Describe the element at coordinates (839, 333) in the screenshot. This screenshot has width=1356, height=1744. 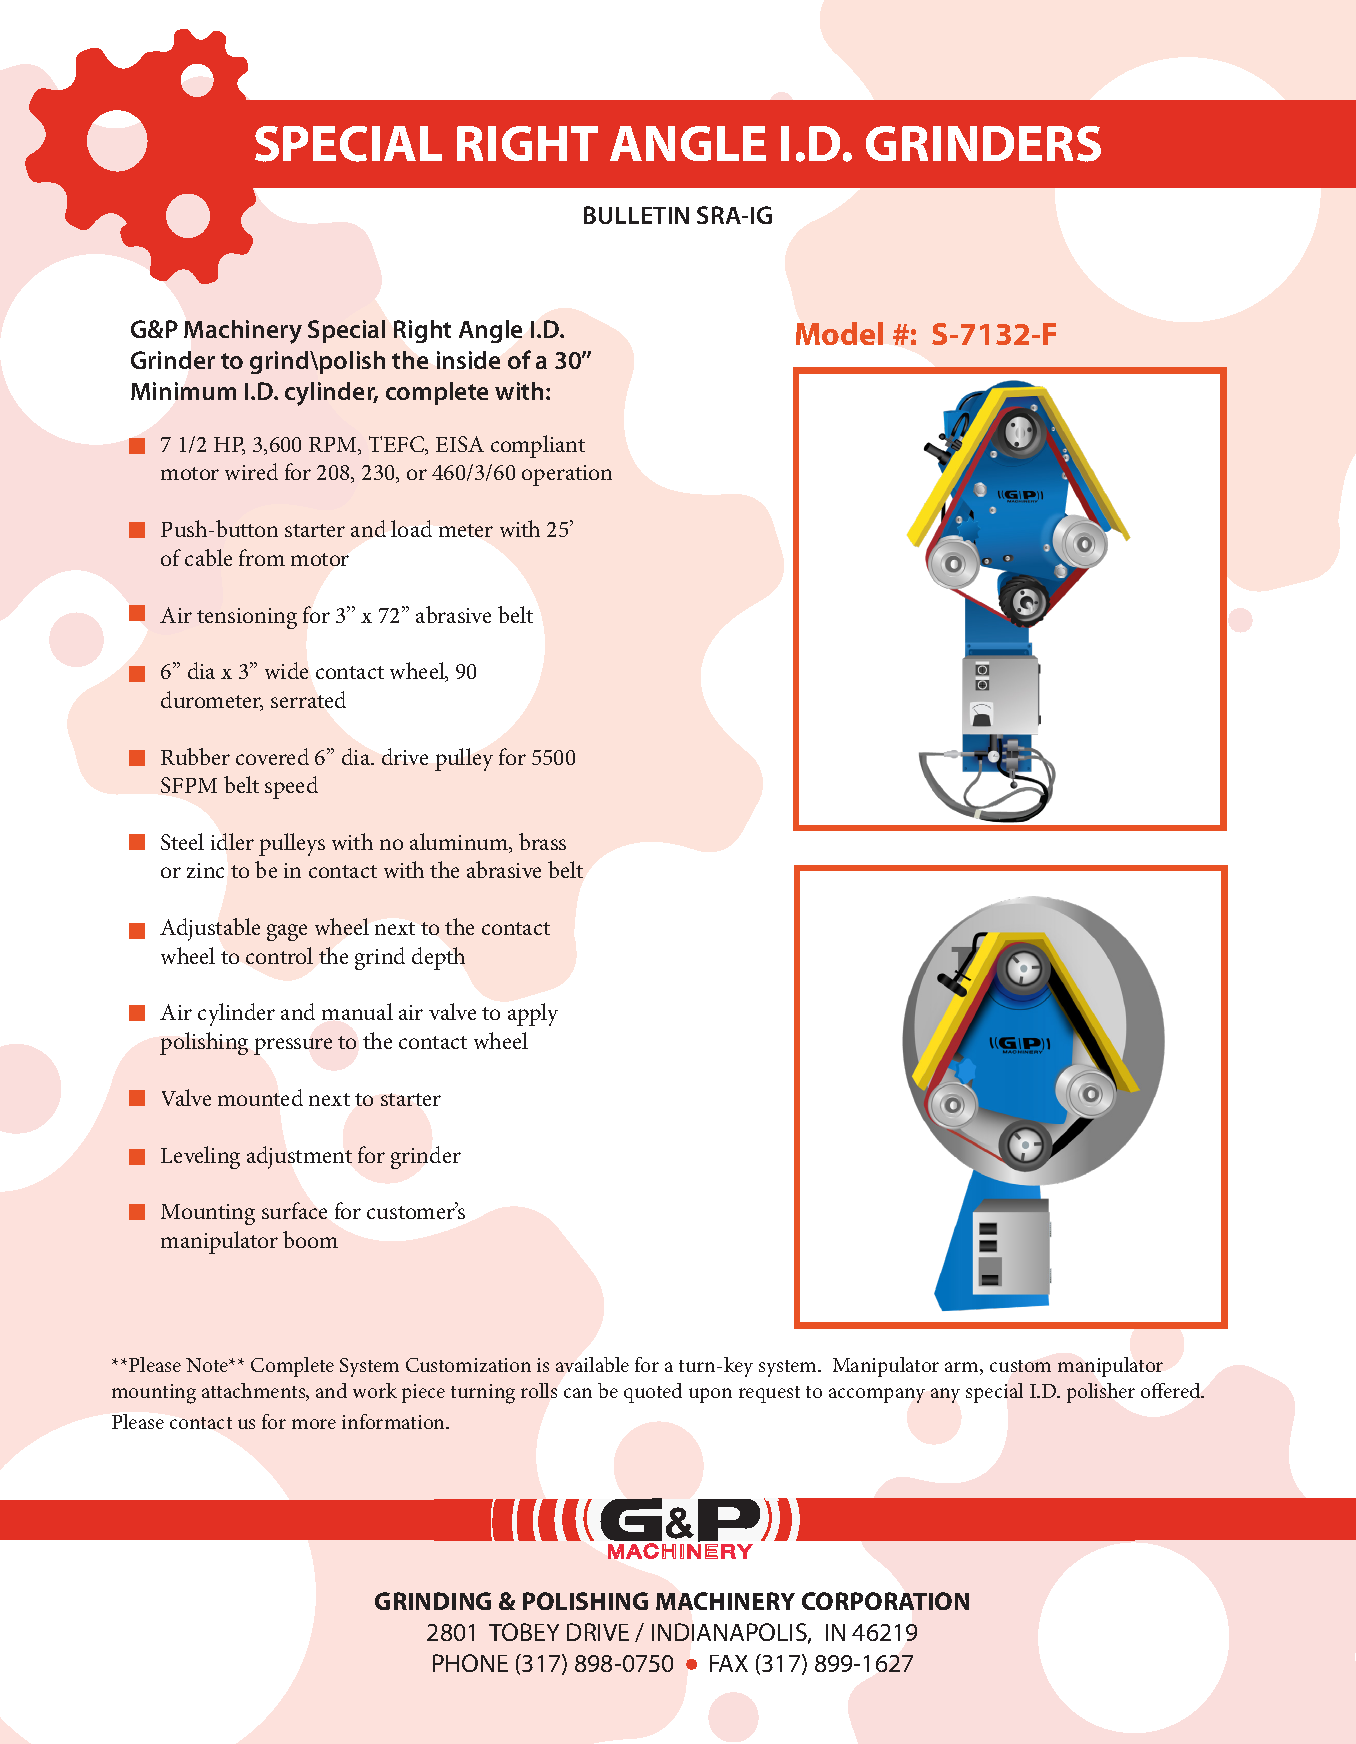
I see `Model` at that location.
